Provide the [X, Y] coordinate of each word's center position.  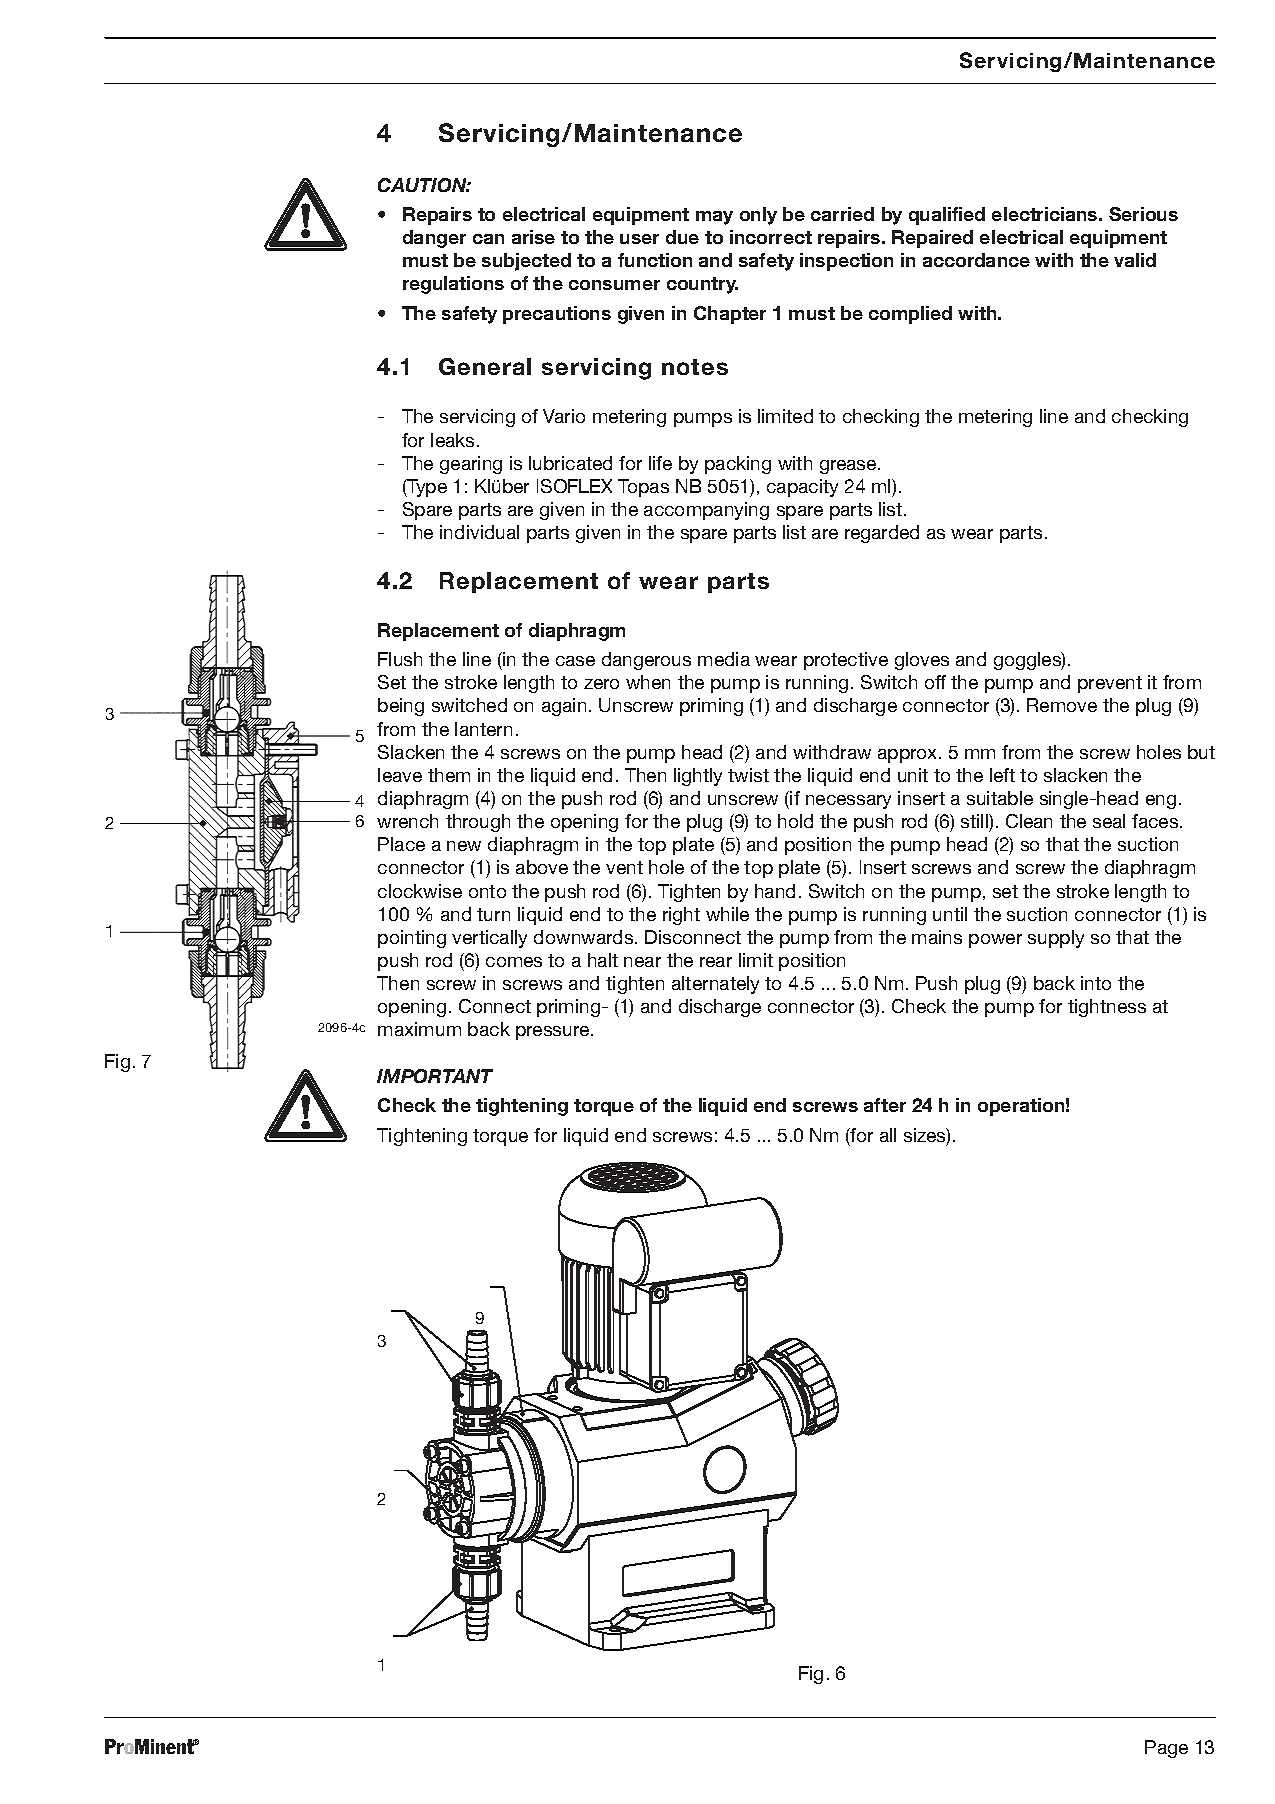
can [488, 239]
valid [1135, 260]
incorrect [771, 237]
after [885, 1105]
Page [1166, 1749]
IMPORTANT [435, 1076]
